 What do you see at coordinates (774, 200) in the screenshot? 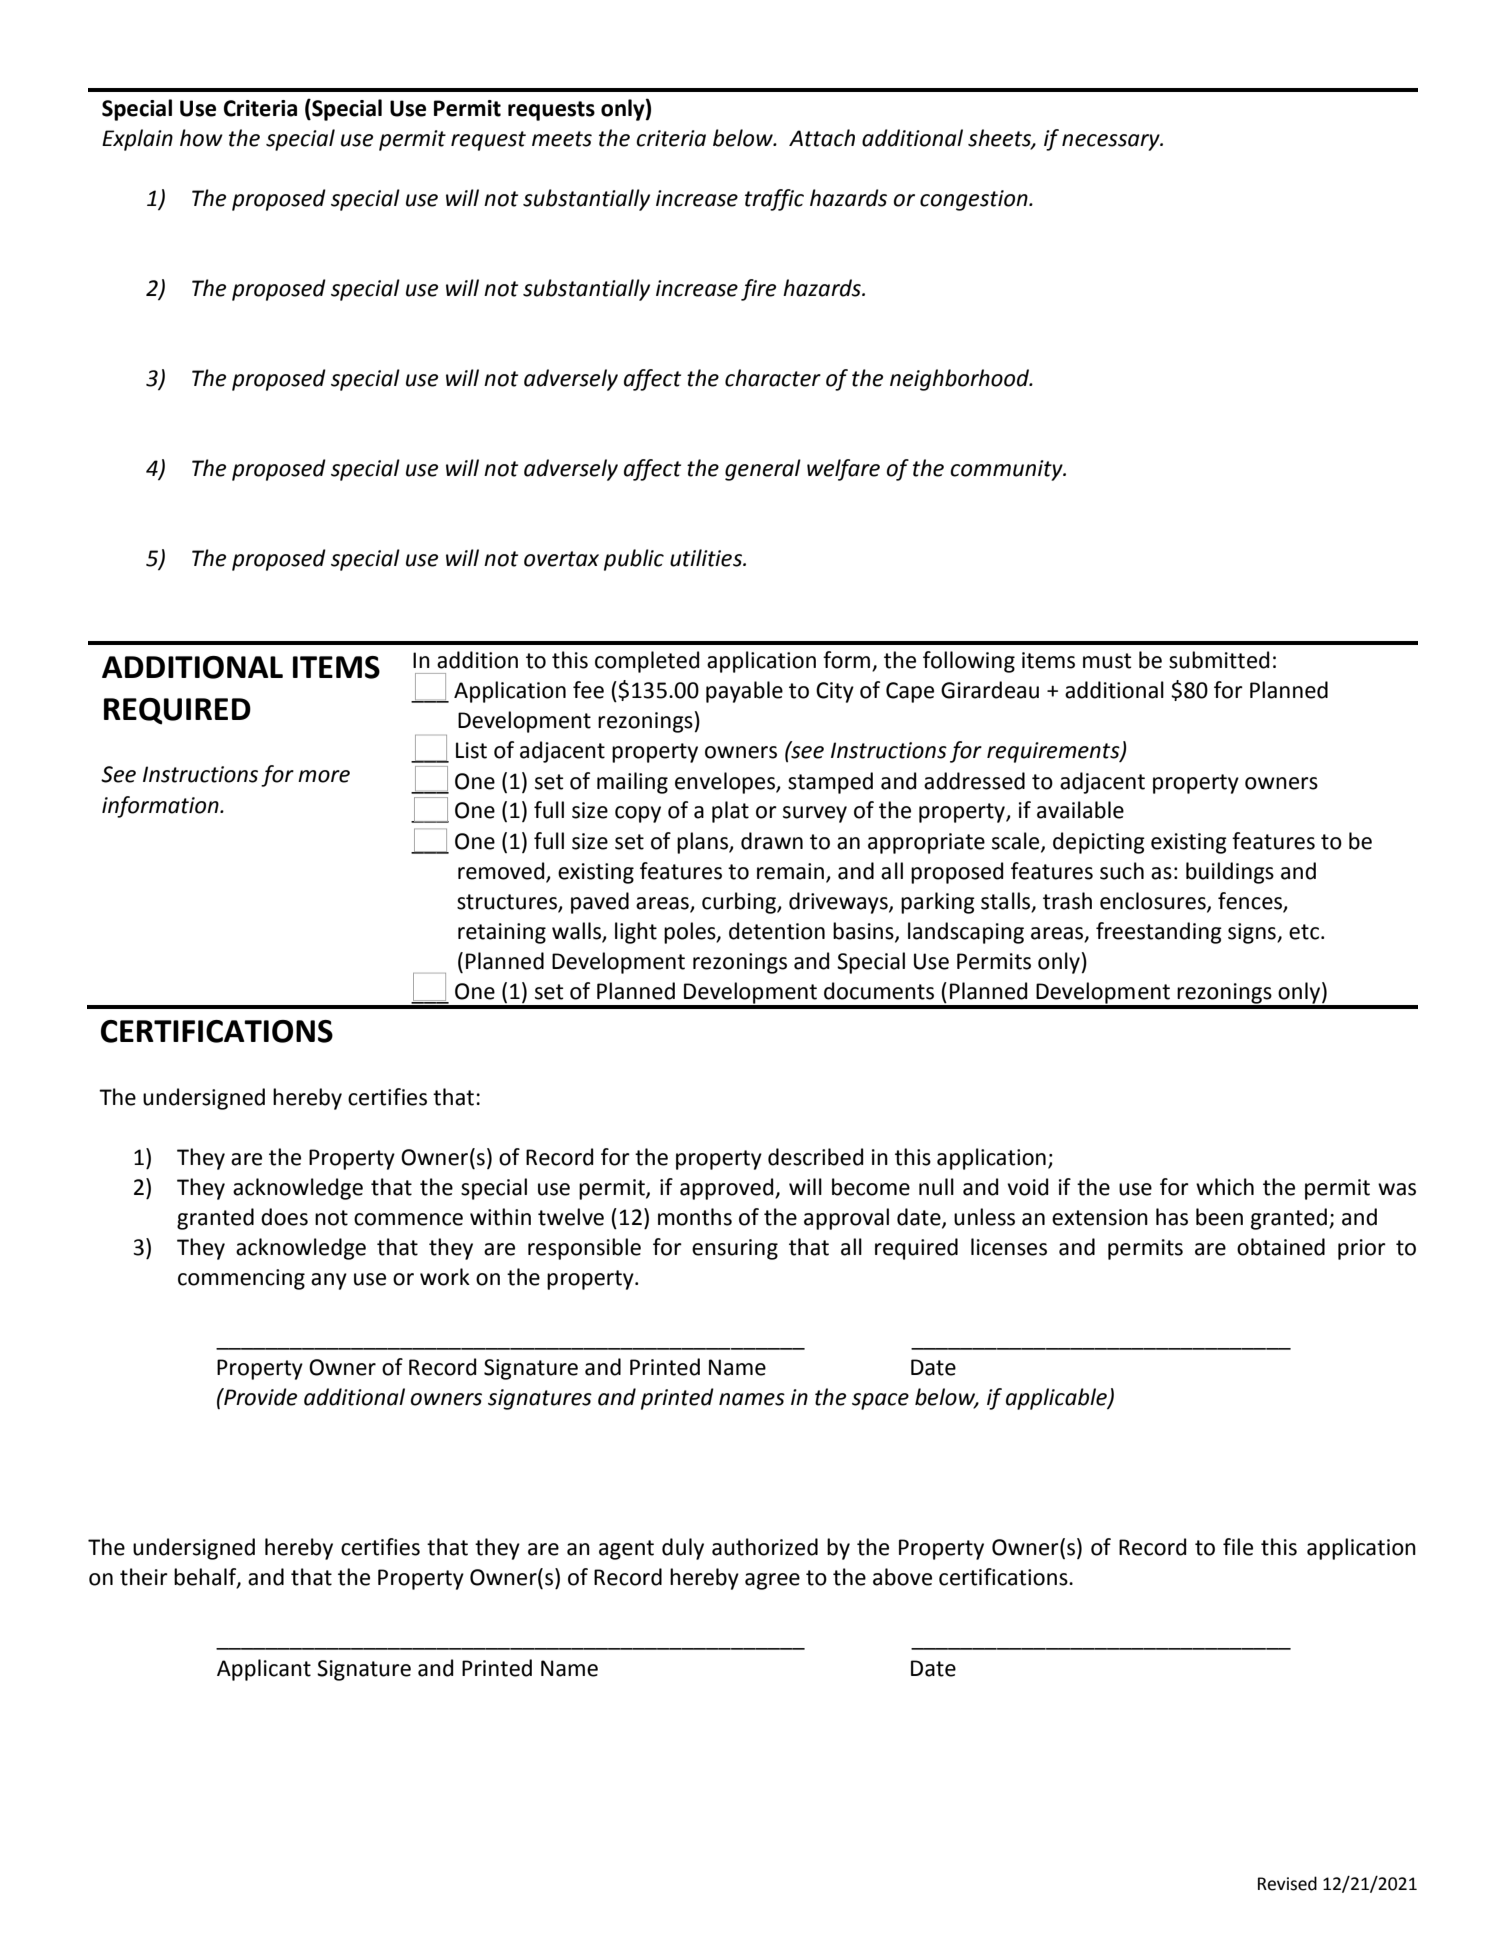
I see `traffic` at bounding box center [774, 200].
